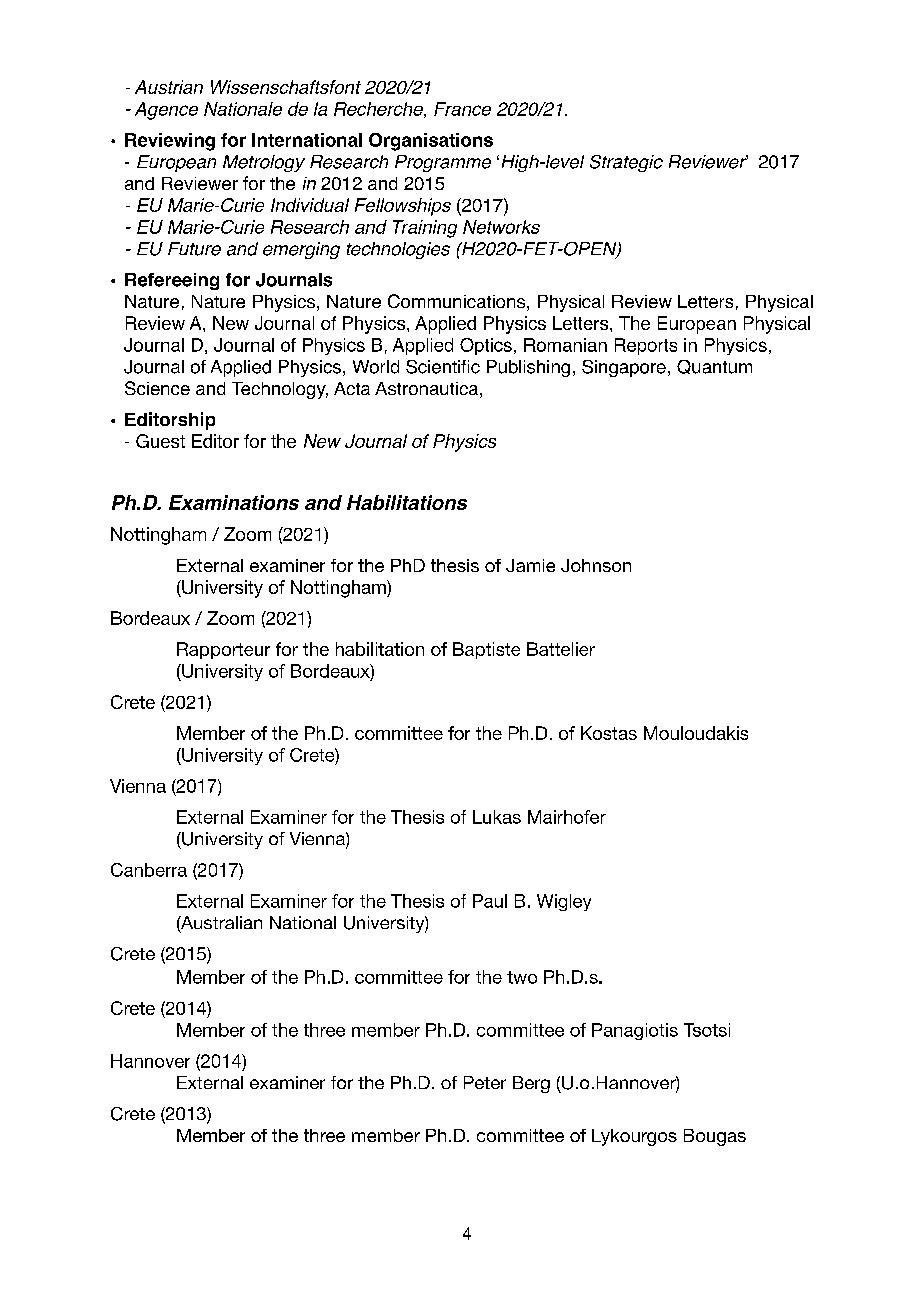 This screenshot has width=924, height=1308. Describe the element at coordinates (431, 142) in the screenshot. I see `Organisations` at that location.
